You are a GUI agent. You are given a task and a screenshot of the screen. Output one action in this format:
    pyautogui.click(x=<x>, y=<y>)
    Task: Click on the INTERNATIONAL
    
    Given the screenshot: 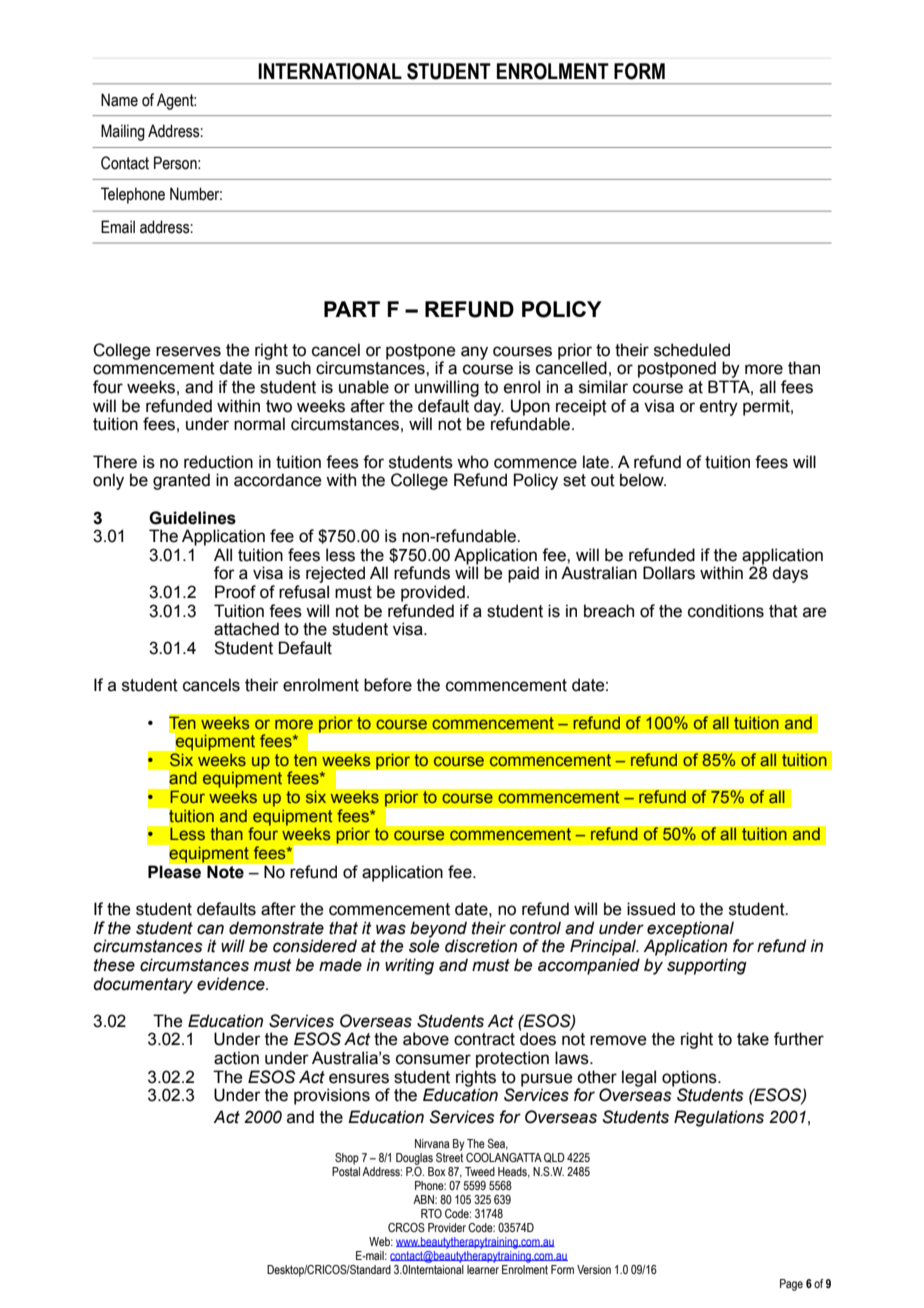 What is the action you would take?
    pyautogui.click(x=330, y=71)
